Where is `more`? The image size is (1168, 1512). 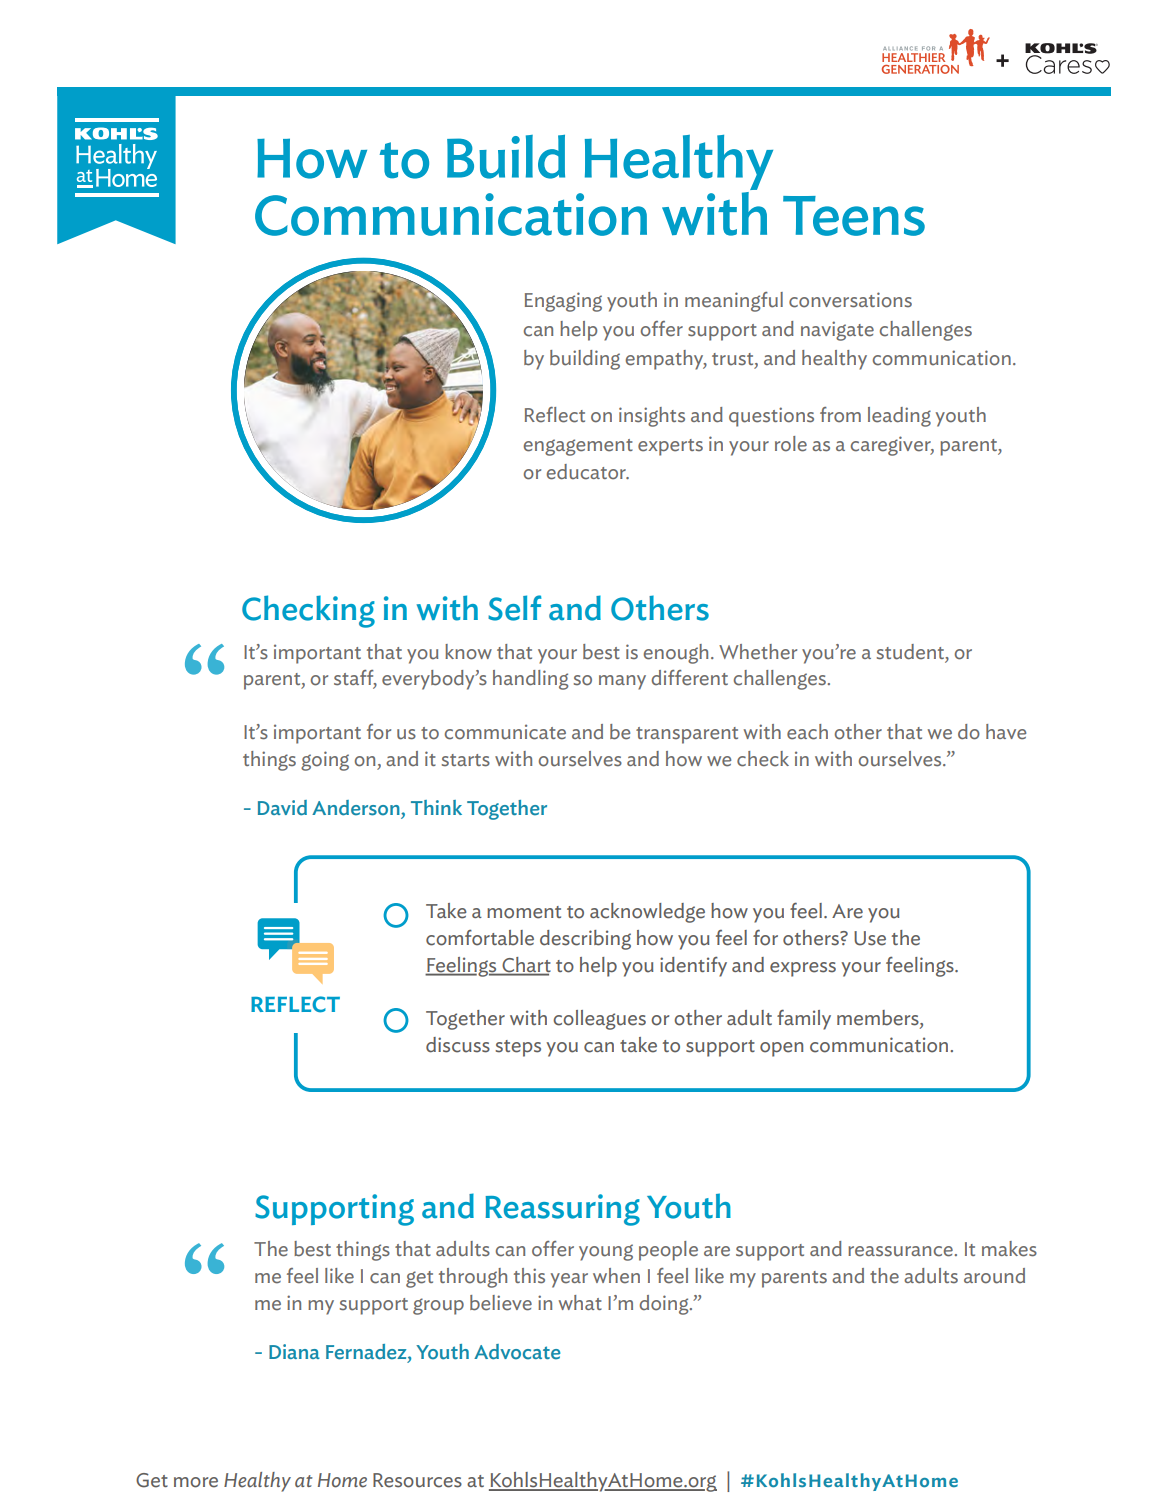
more is located at coordinates (196, 1482).
